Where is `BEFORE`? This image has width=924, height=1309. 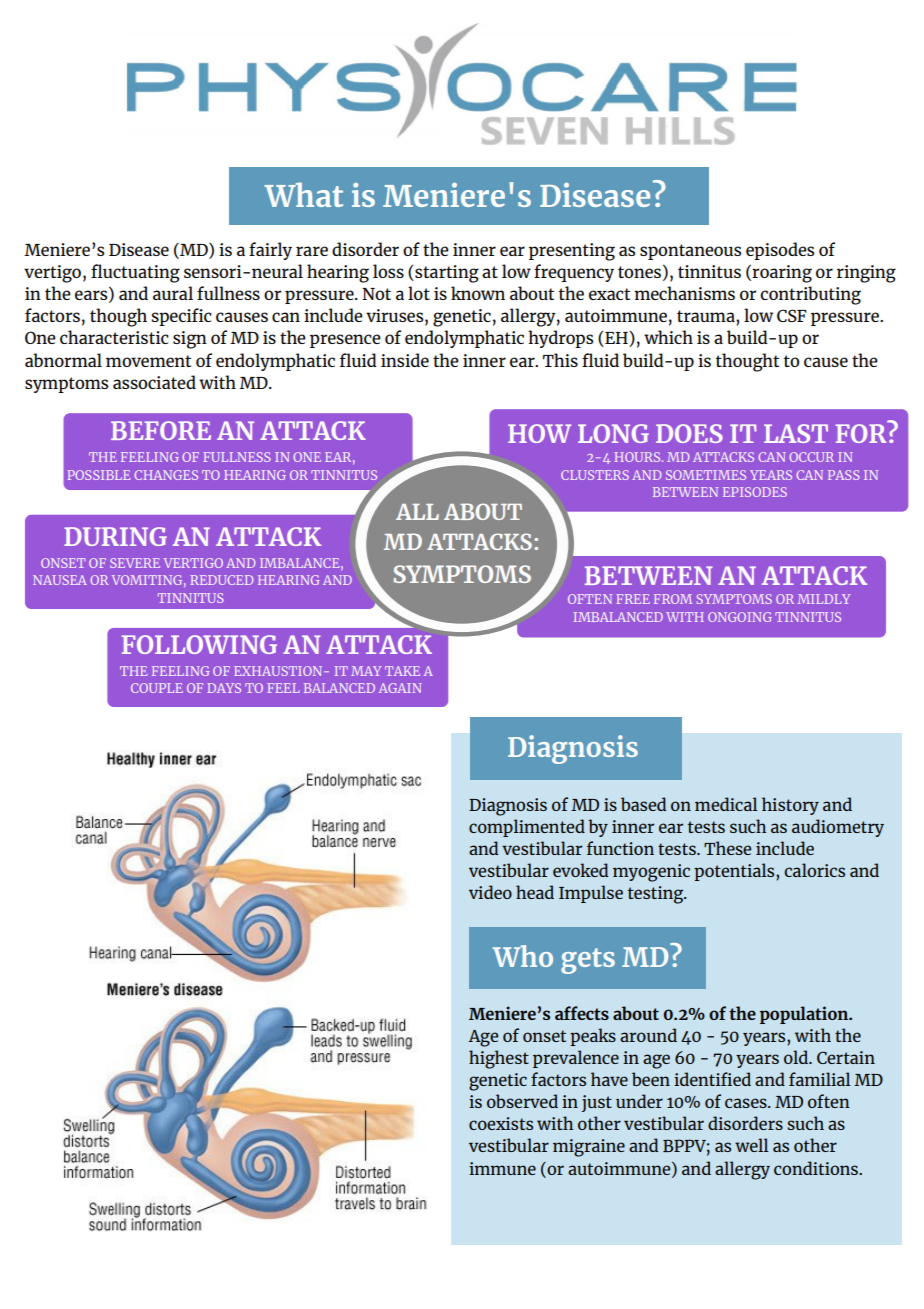 BEFORE is located at coordinates (161, 430).
